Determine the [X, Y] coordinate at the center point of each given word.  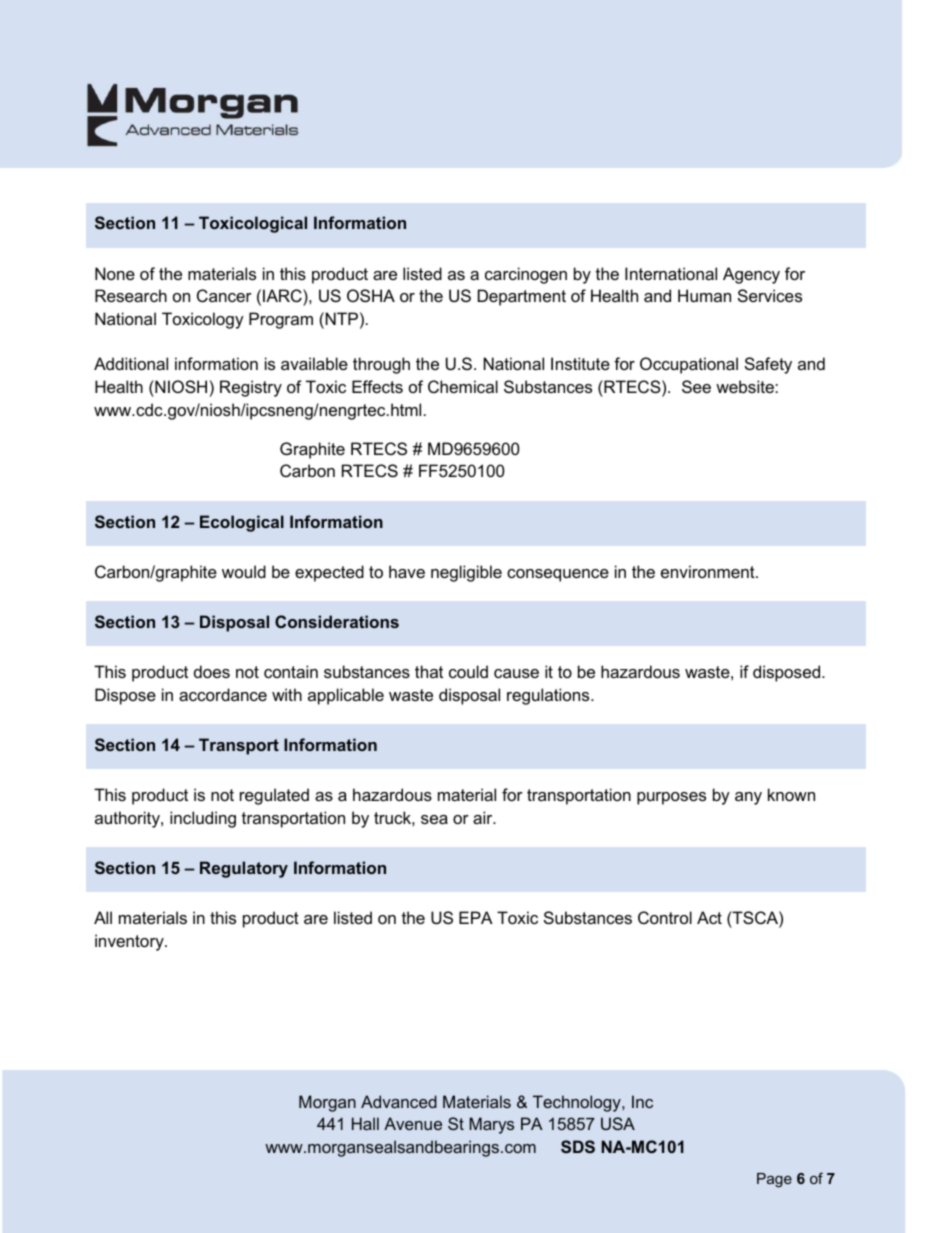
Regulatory [244, 869]
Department [522, 297]
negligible [466, 573]
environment [709, 571]
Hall [365, 1123]
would [244, 571]
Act [709, 917]
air [484, 817]
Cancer [224, 295]
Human [704, 295]
